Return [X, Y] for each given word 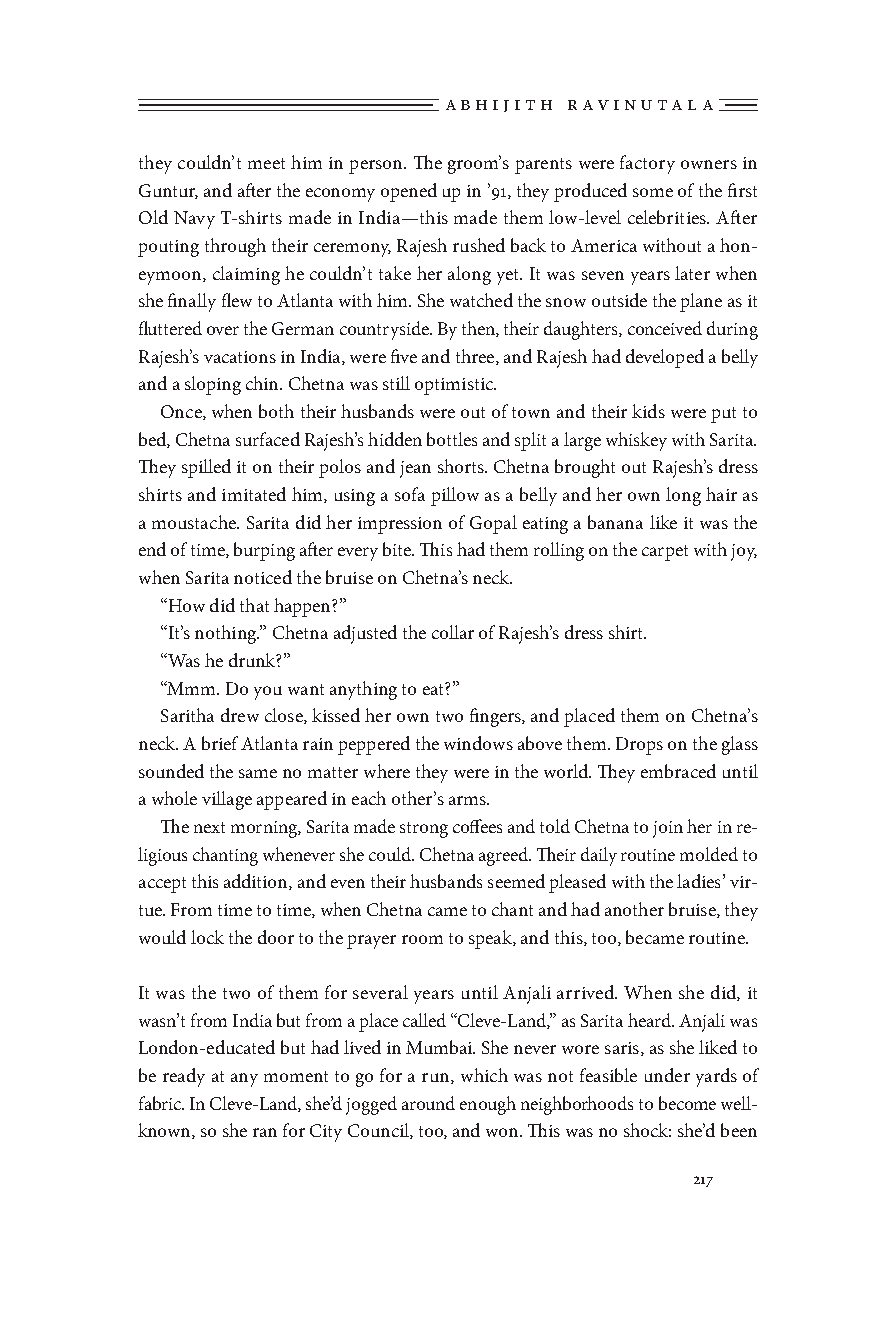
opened [409, 192]
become [687, 1103]
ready [184, 1077]
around [428, 1103]
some [653, 192]
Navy [194, 220]
